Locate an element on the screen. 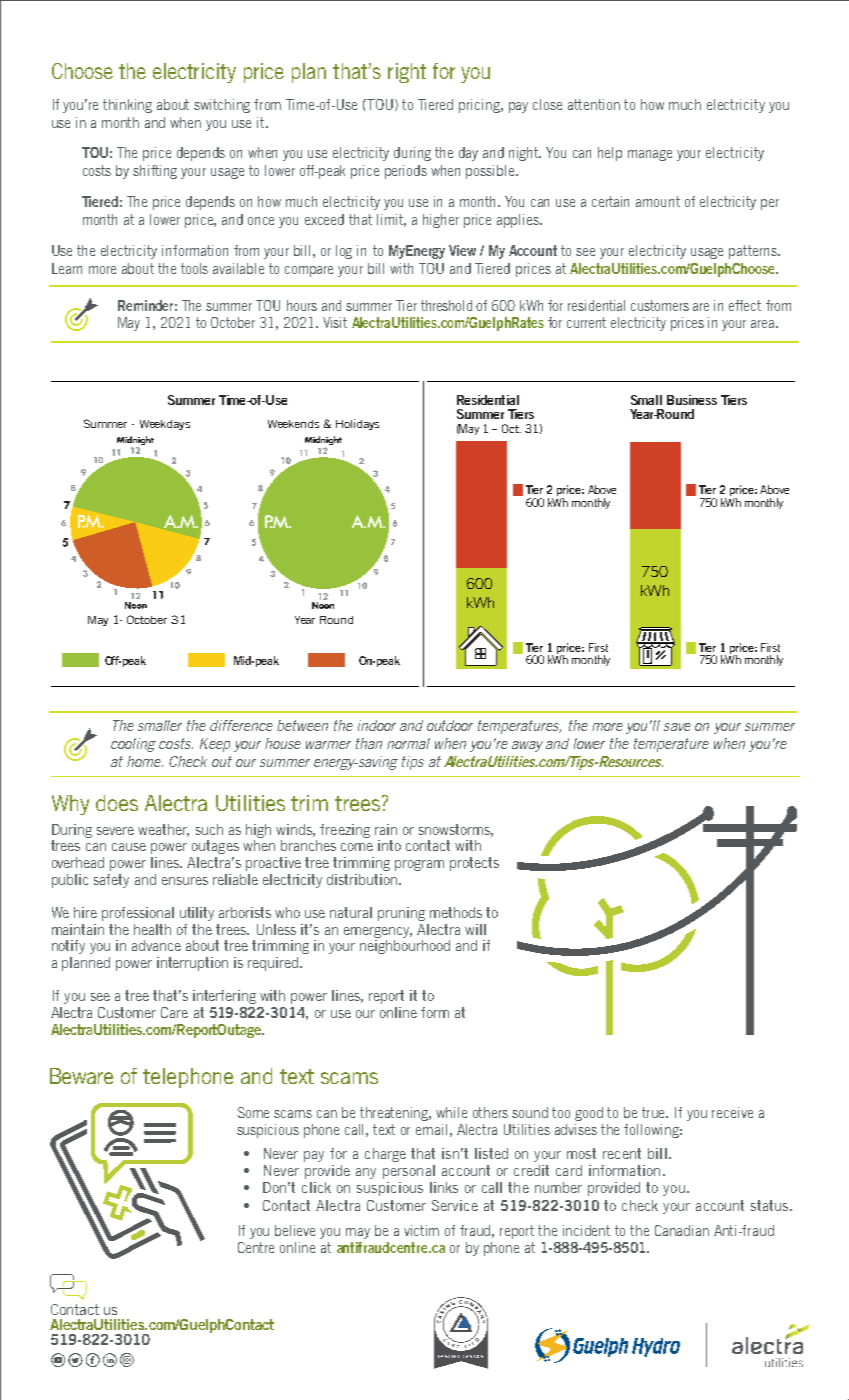  right is located at coordinates (407, 73).
